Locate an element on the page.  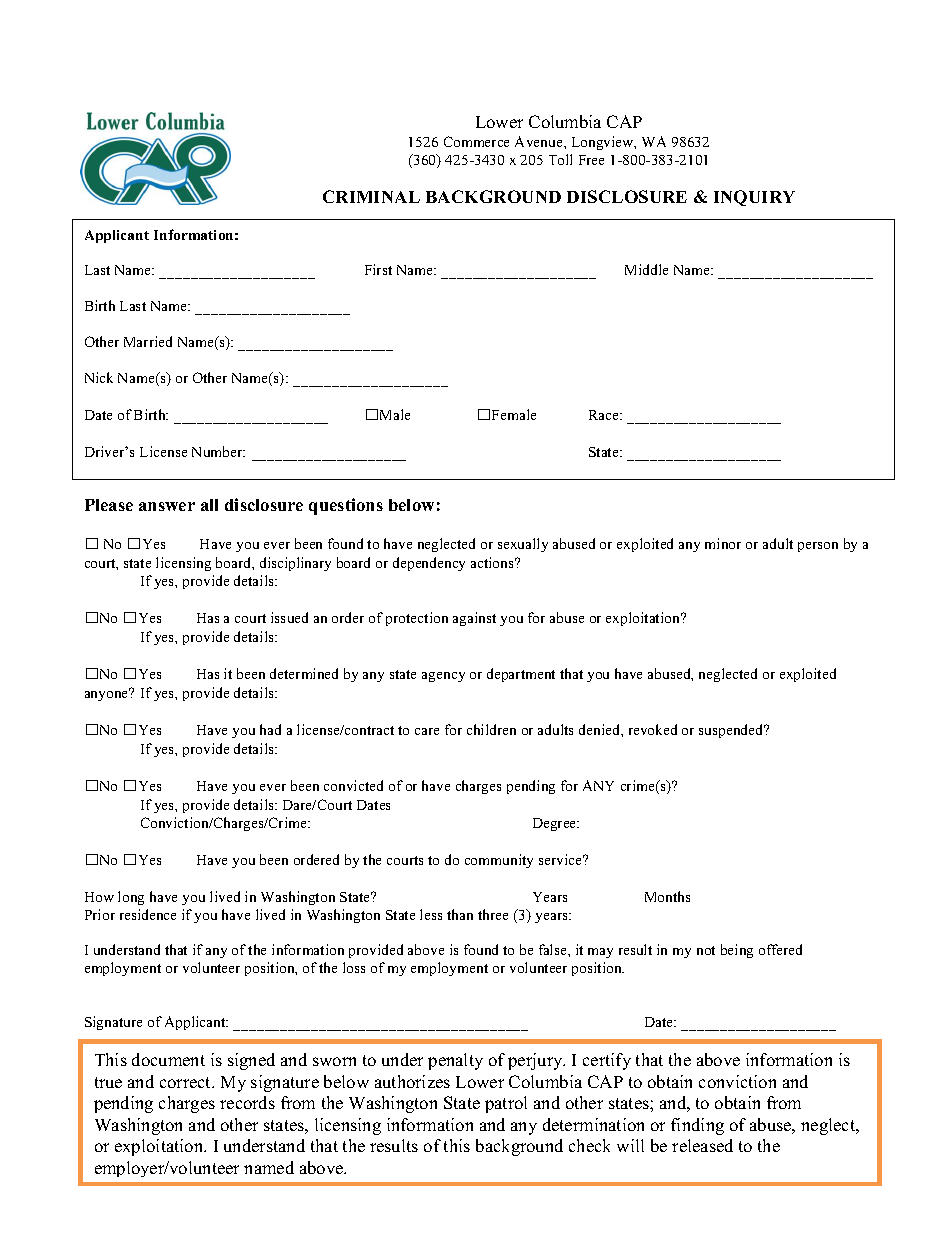
Race is located at coordinates (605, 415).
